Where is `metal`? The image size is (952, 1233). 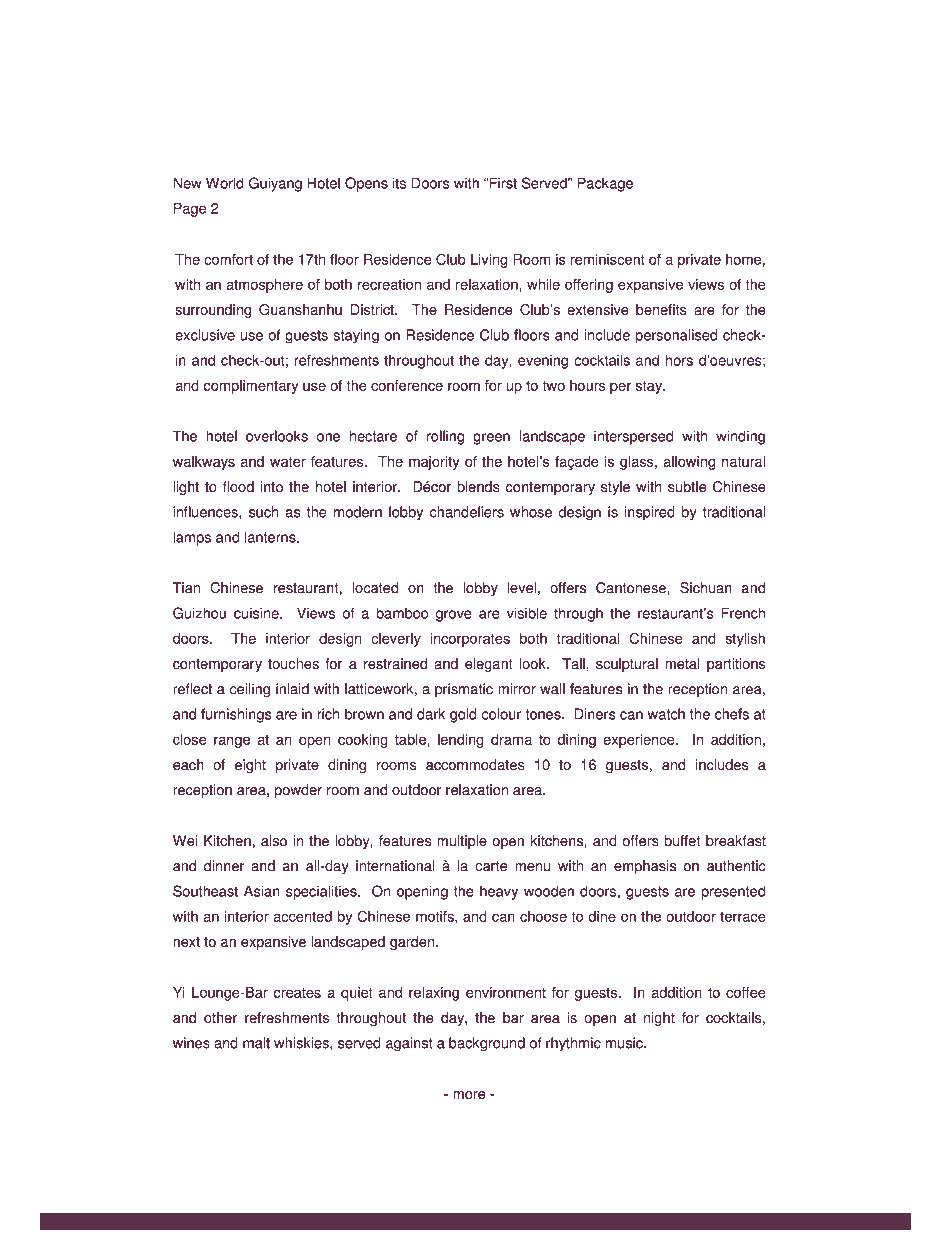 metal is located at coordinates (682, 664).
